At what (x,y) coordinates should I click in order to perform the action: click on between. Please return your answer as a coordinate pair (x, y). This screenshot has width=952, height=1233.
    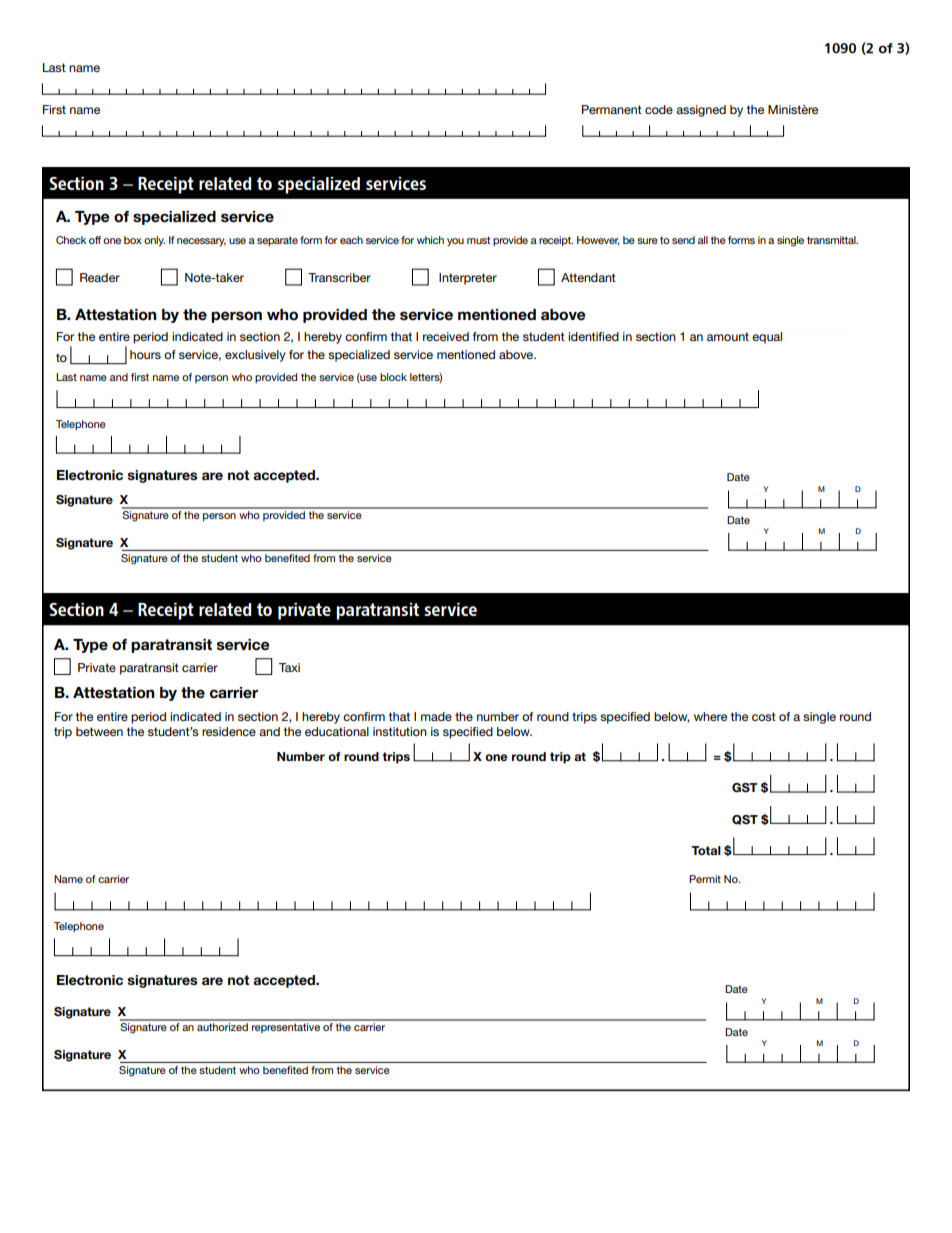
    Looking at the image, I should click on (99, 731).
